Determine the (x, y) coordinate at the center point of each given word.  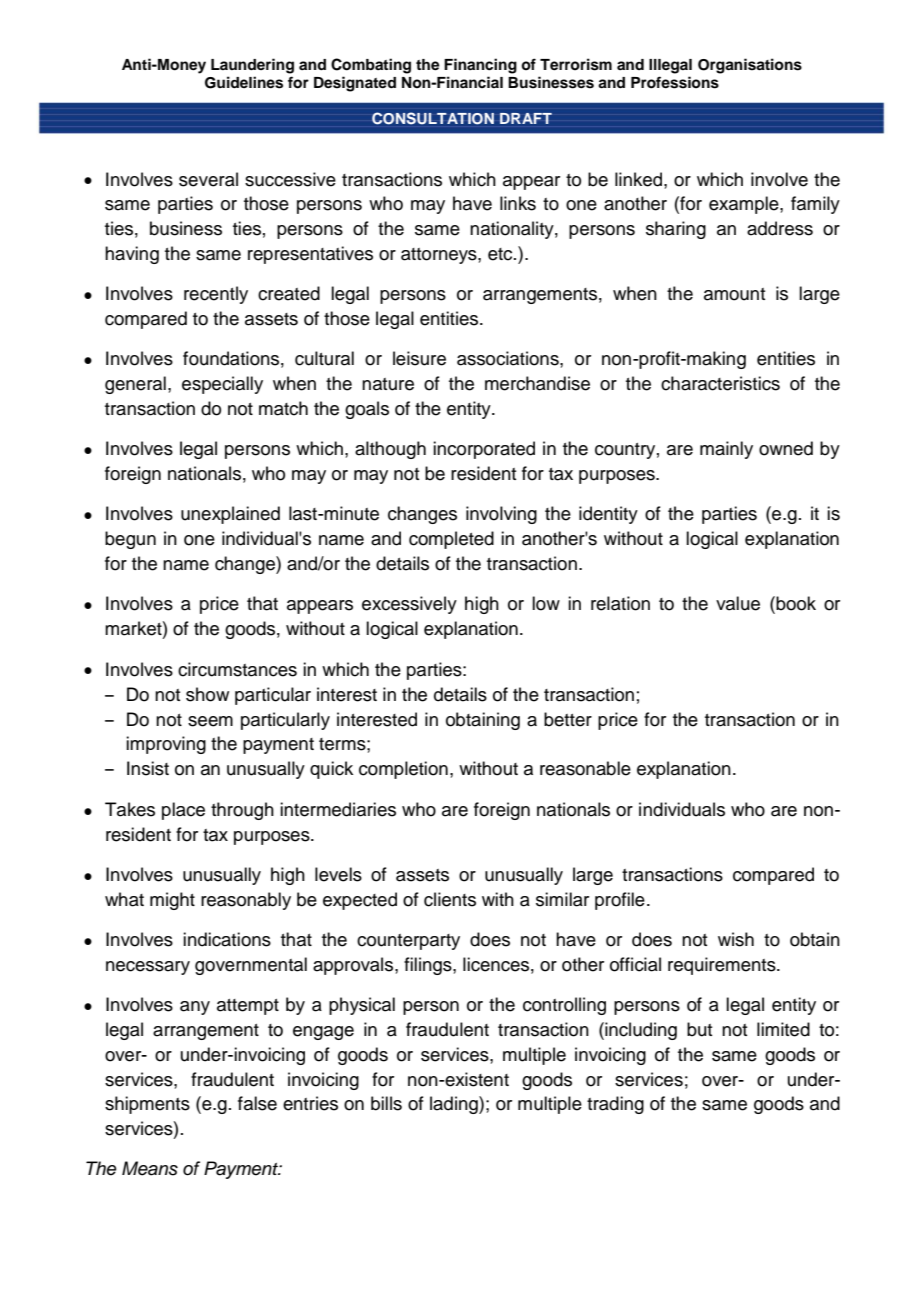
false (257, 1103)
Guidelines (244, 82)
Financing (480, 66)
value (738, 603)
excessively (409, 605)
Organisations (750, 66)
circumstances (237, 669)
